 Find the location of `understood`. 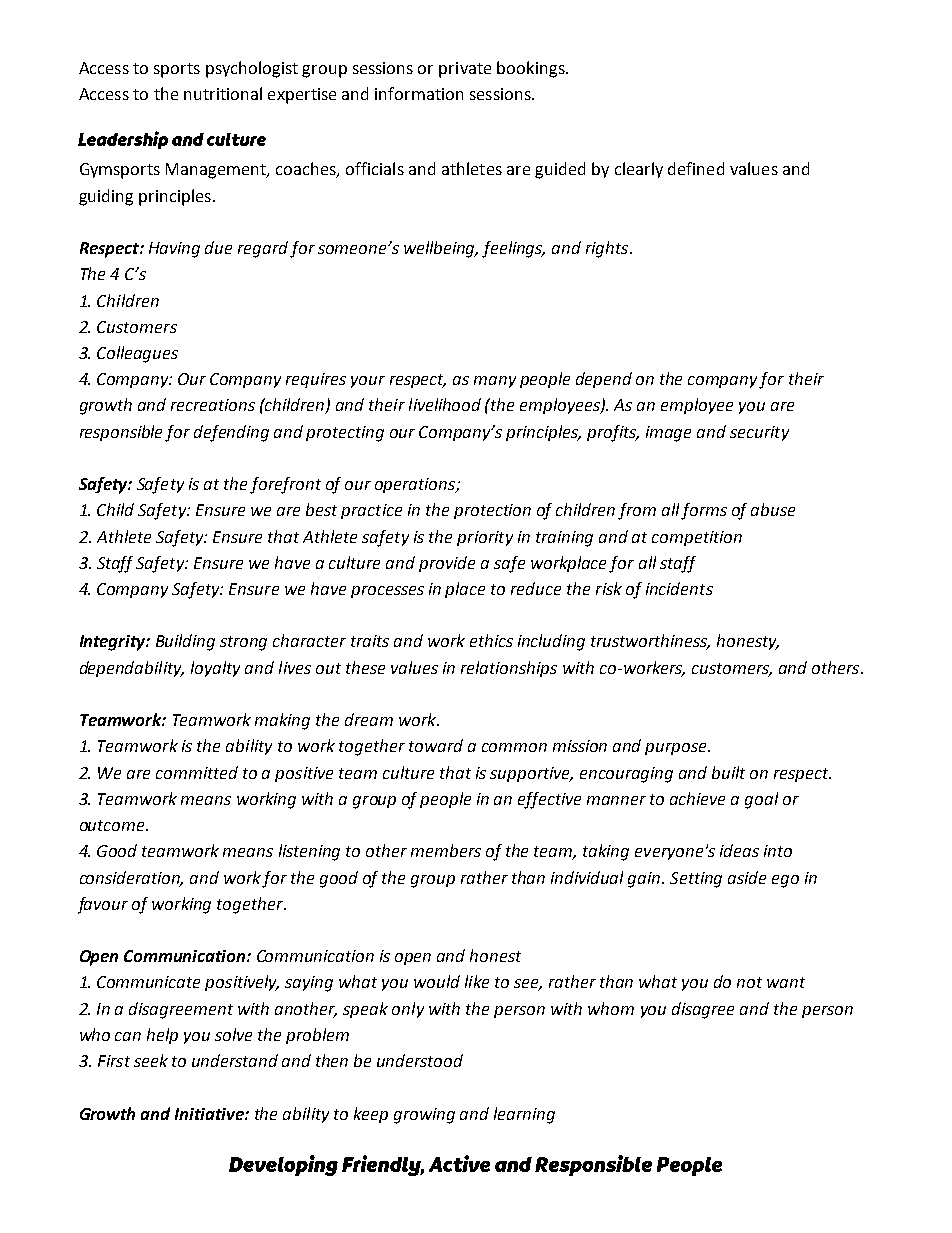

understood is located at coordinates (420, 1060).
